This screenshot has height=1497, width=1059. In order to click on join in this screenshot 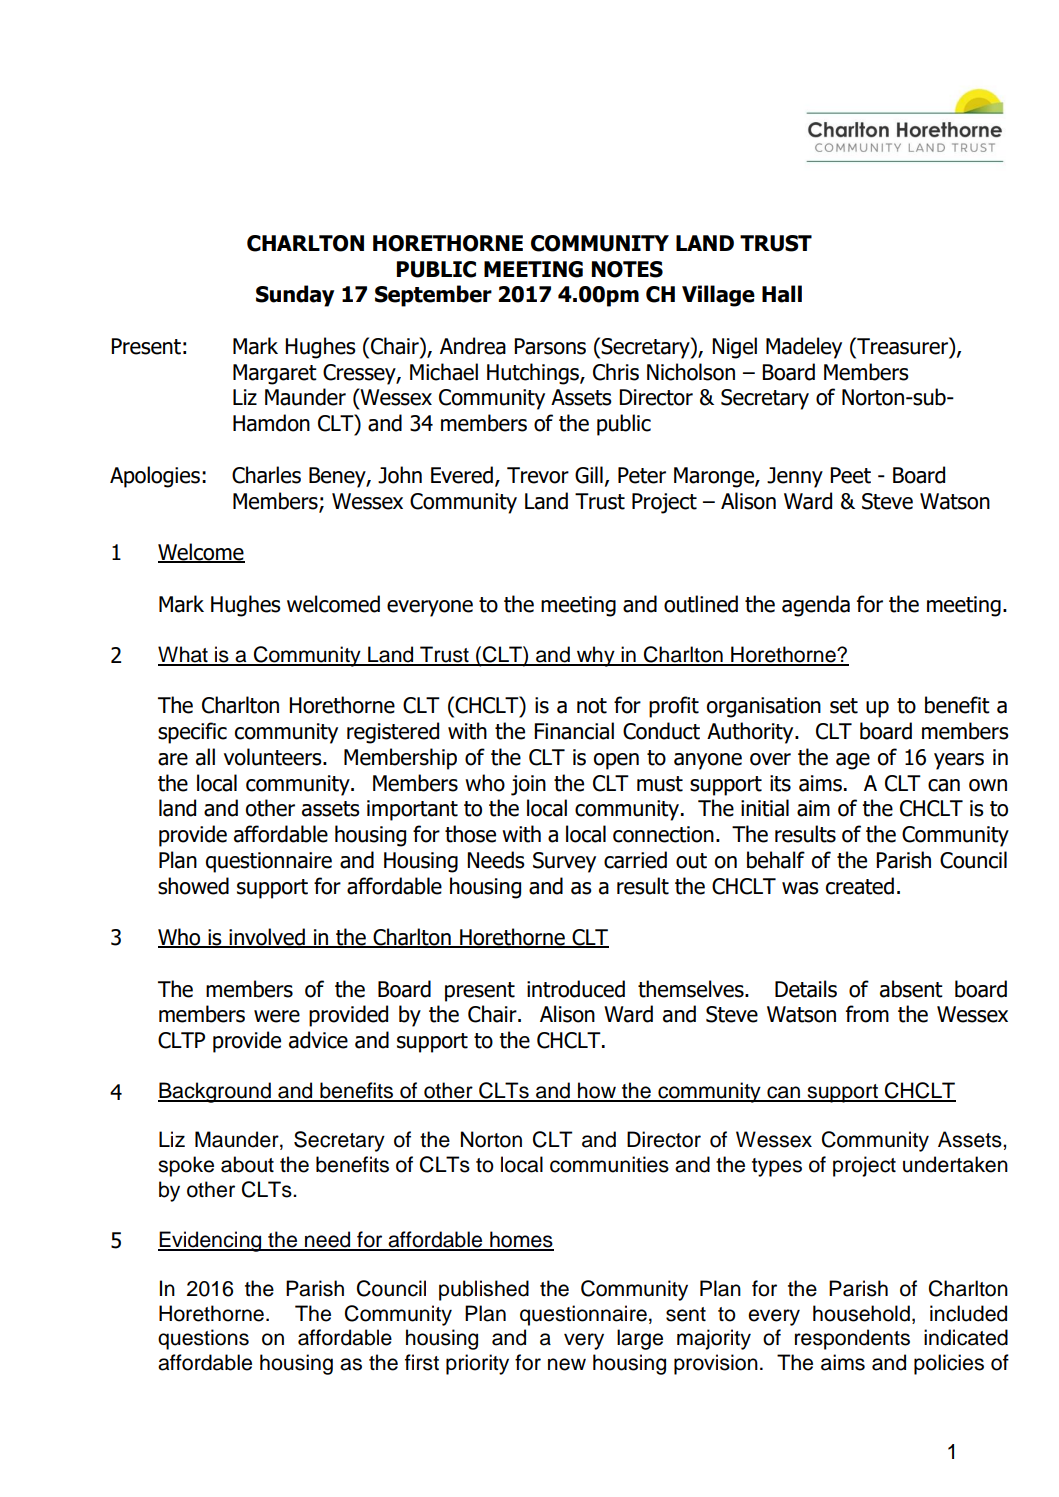, I will do `click(528, 785)`.
